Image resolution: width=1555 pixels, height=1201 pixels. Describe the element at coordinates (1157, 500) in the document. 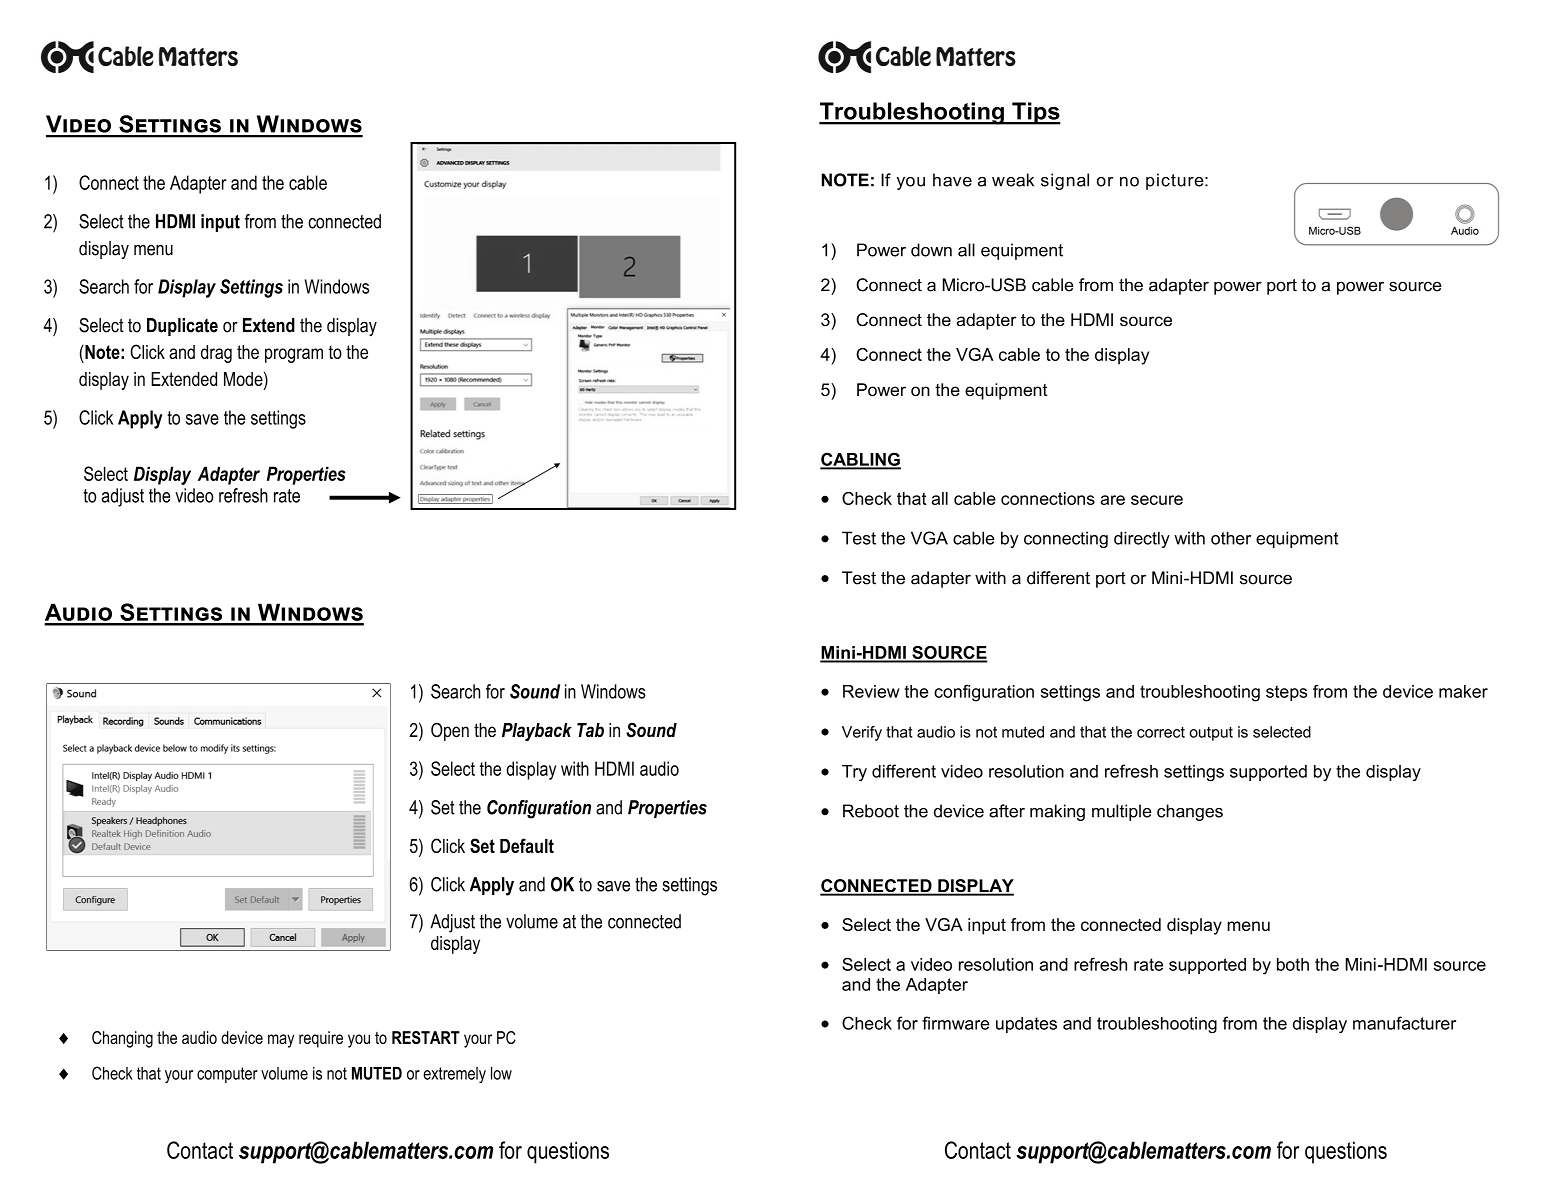

I see `secure` at that location.
